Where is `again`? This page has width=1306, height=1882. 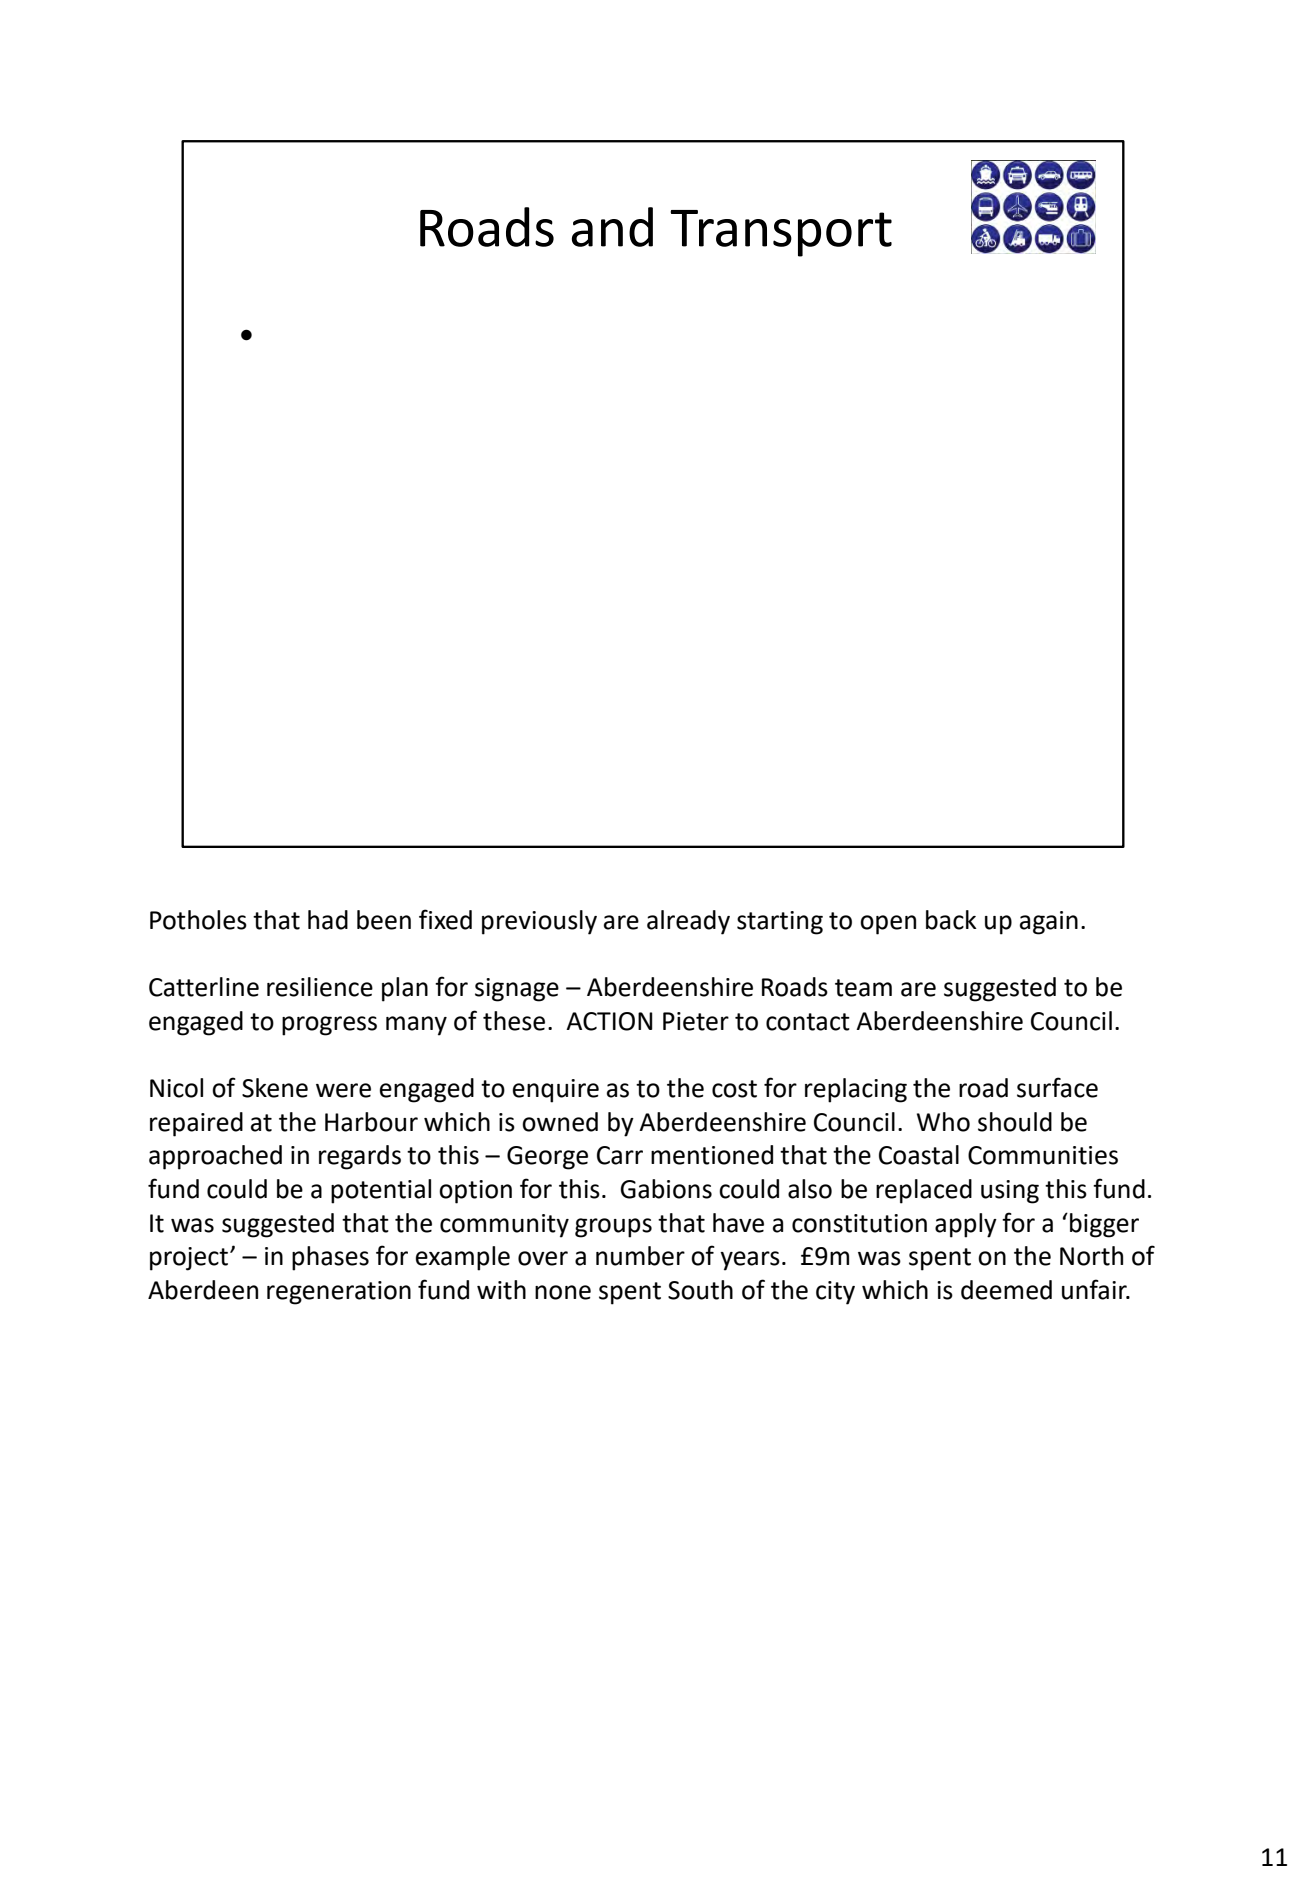
again is located at coordinates (1049, 923).
